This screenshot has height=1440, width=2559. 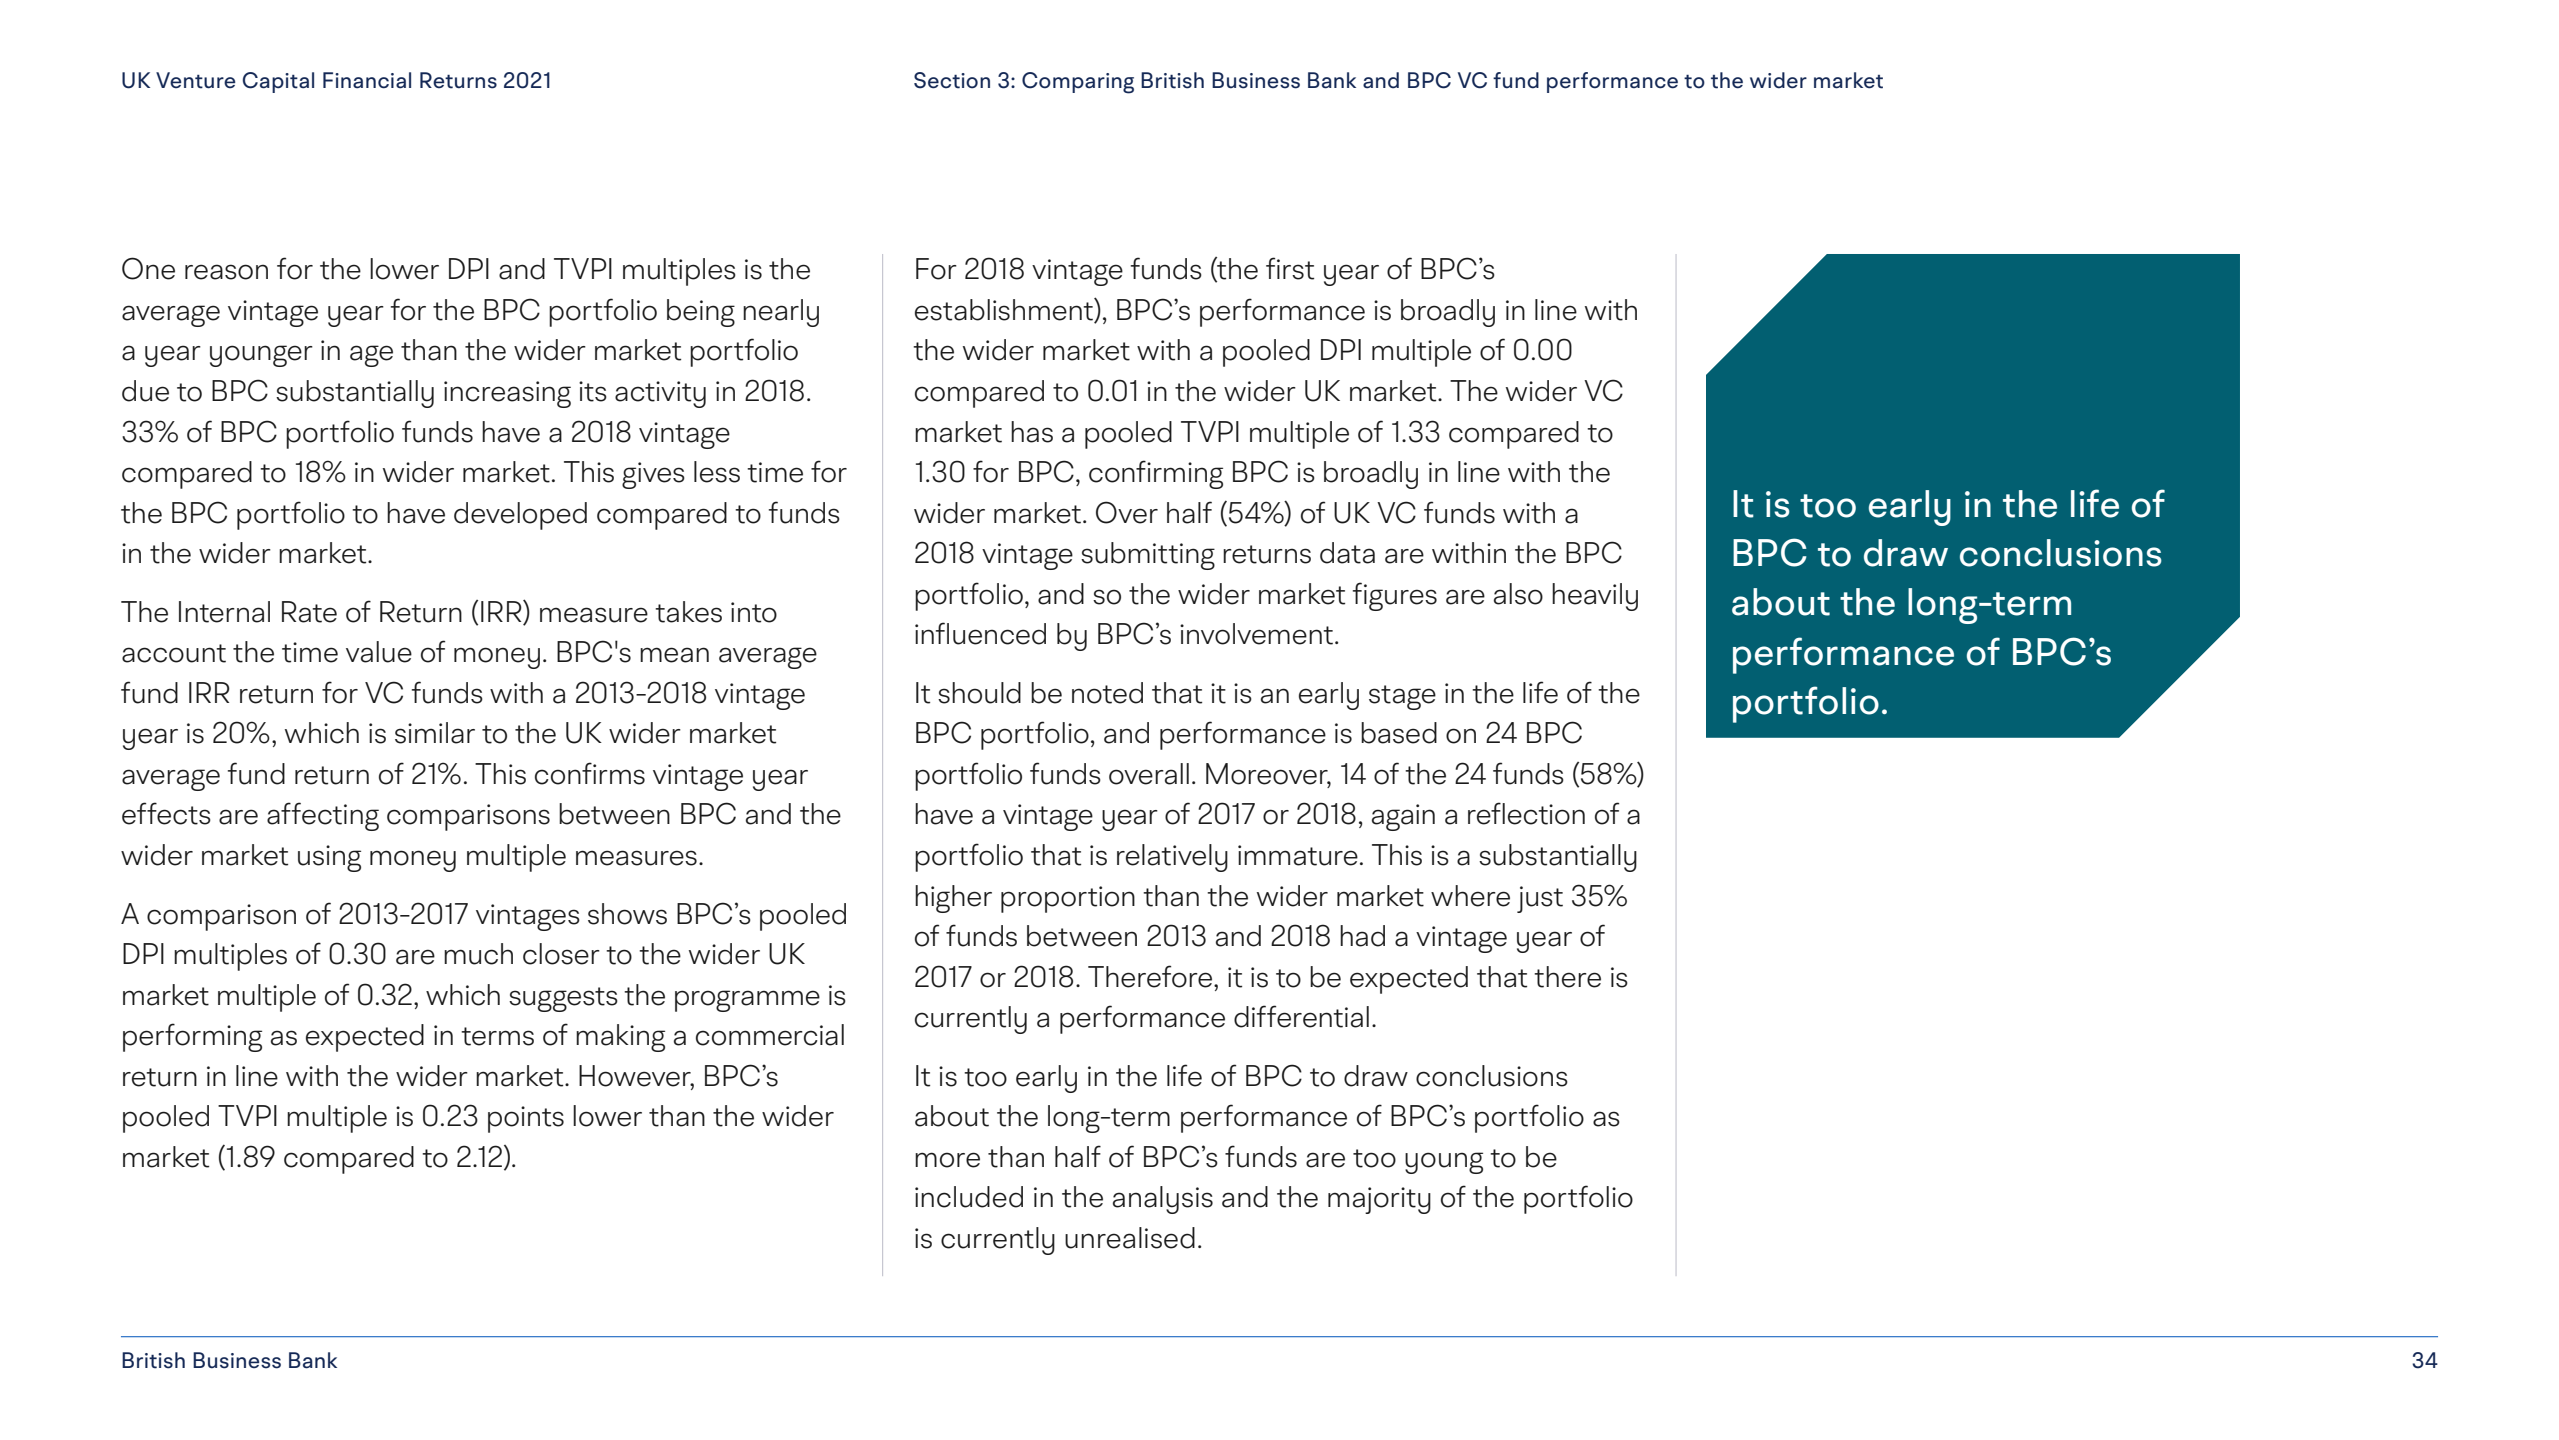 What do you see at coordinates (952, 80) in the screenshot?
I see `Section` at bounding box center [952, 80].
